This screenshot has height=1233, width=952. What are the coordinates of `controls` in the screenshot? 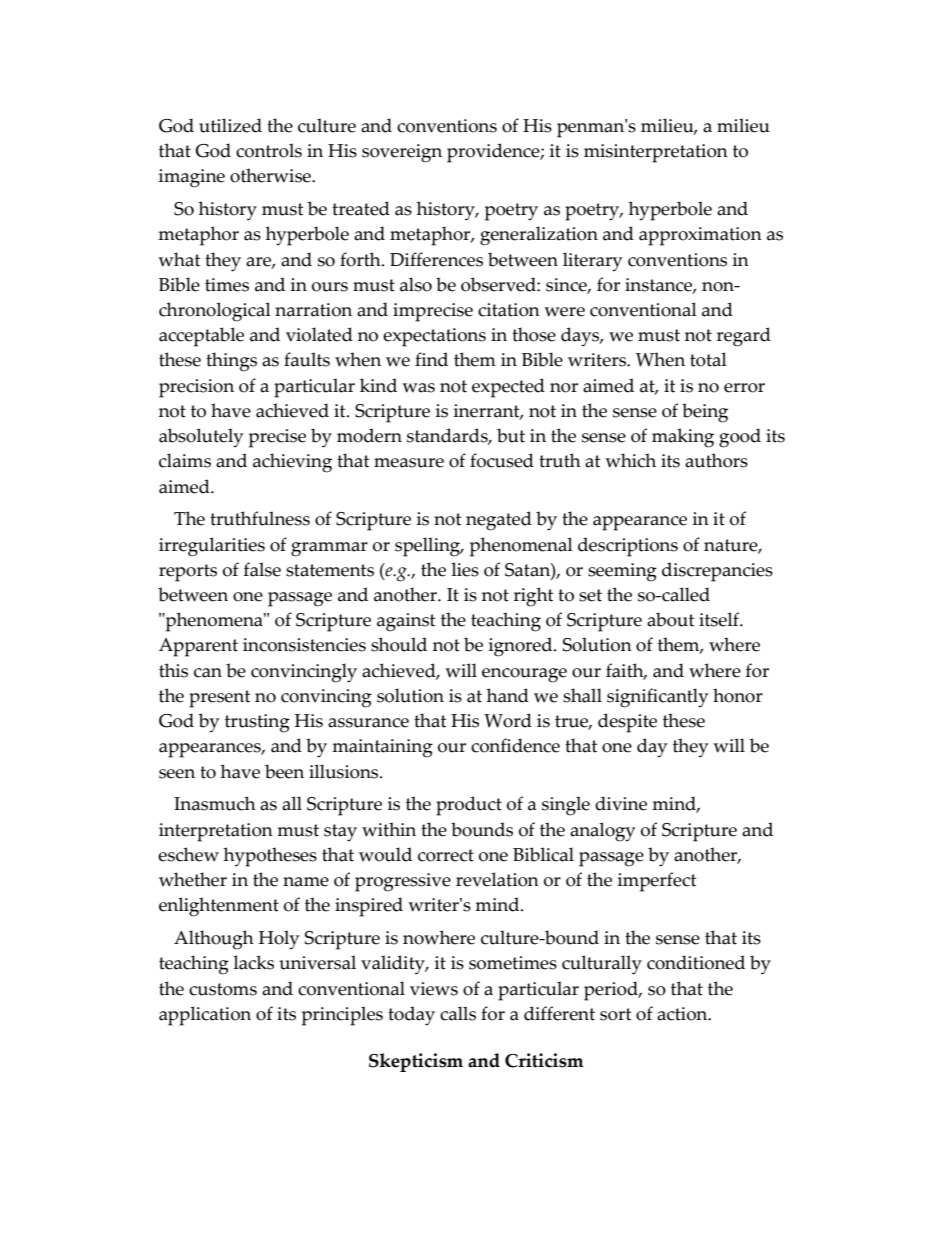 It's located at (269, 150).
